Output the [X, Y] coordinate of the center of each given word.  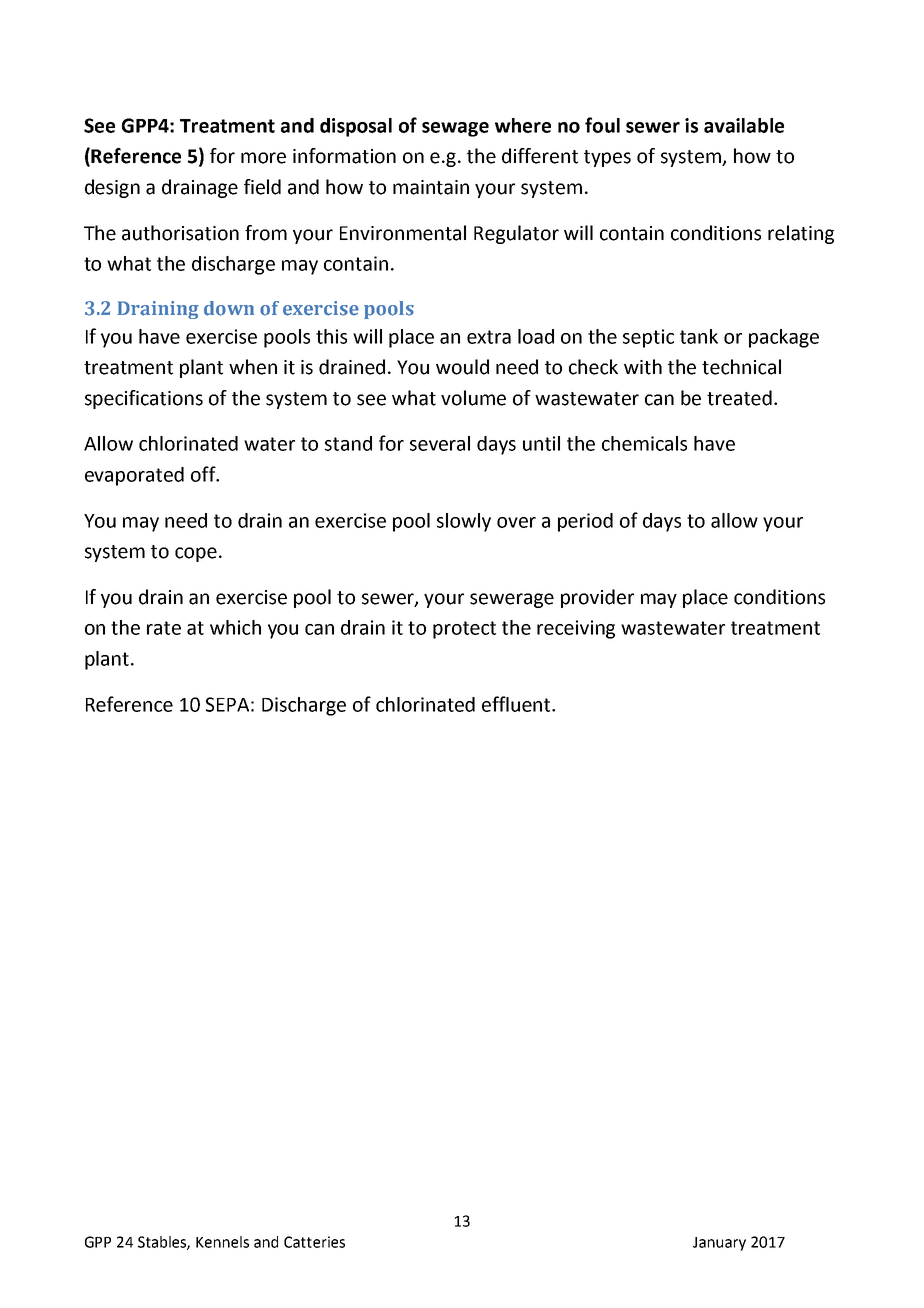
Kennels [222, 1242]
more [263, 158]
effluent [517, 704]
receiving [576, 629]
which [235, 627]
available [744, 125]
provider [597, 598]
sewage [455, 129]
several [440, 443]
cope [196, 554]
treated [739, 398]
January [719, 1244]
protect [464, 630]
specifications [144, 399]
